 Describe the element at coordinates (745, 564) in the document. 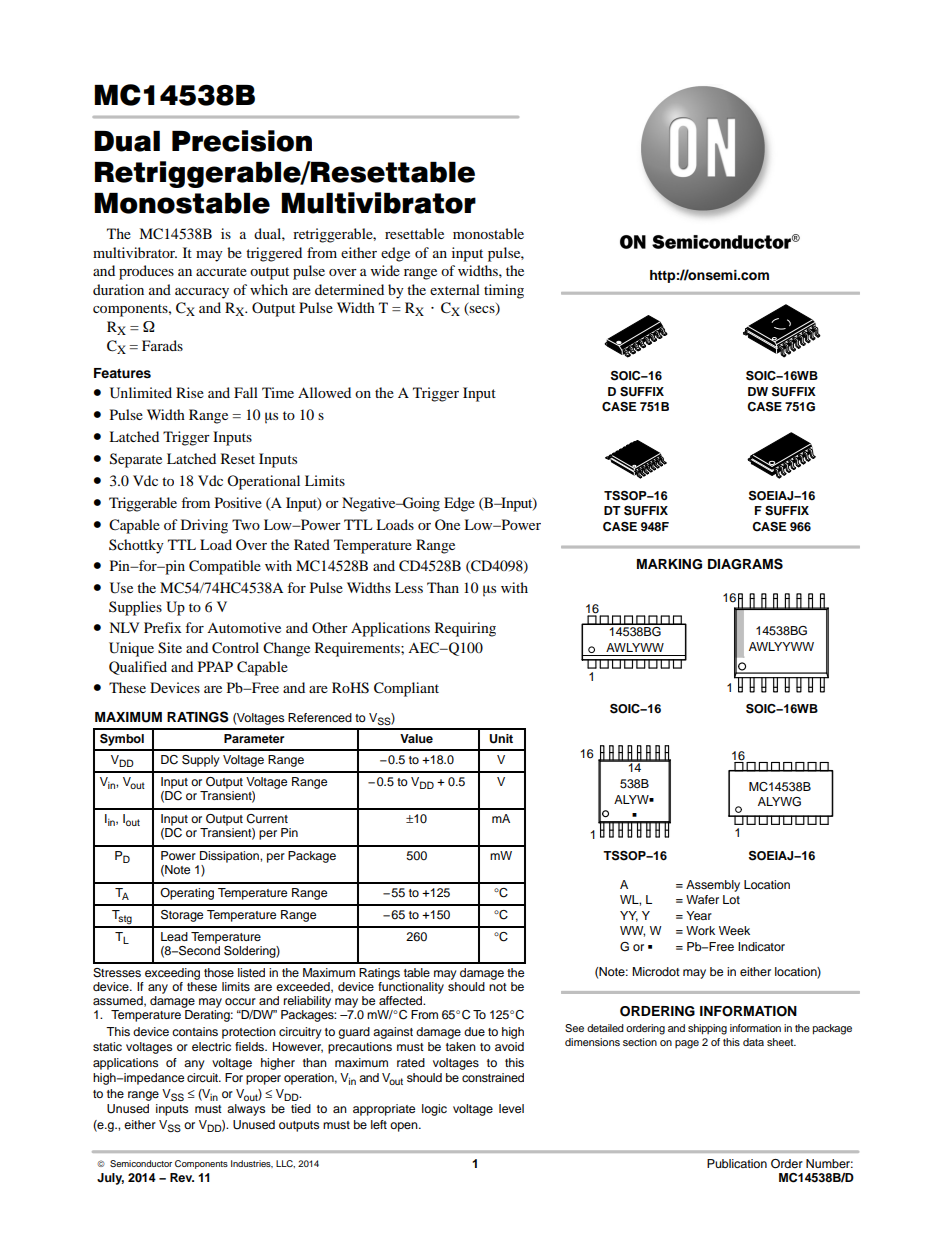

I see `DIAGRAMS` at that location.
